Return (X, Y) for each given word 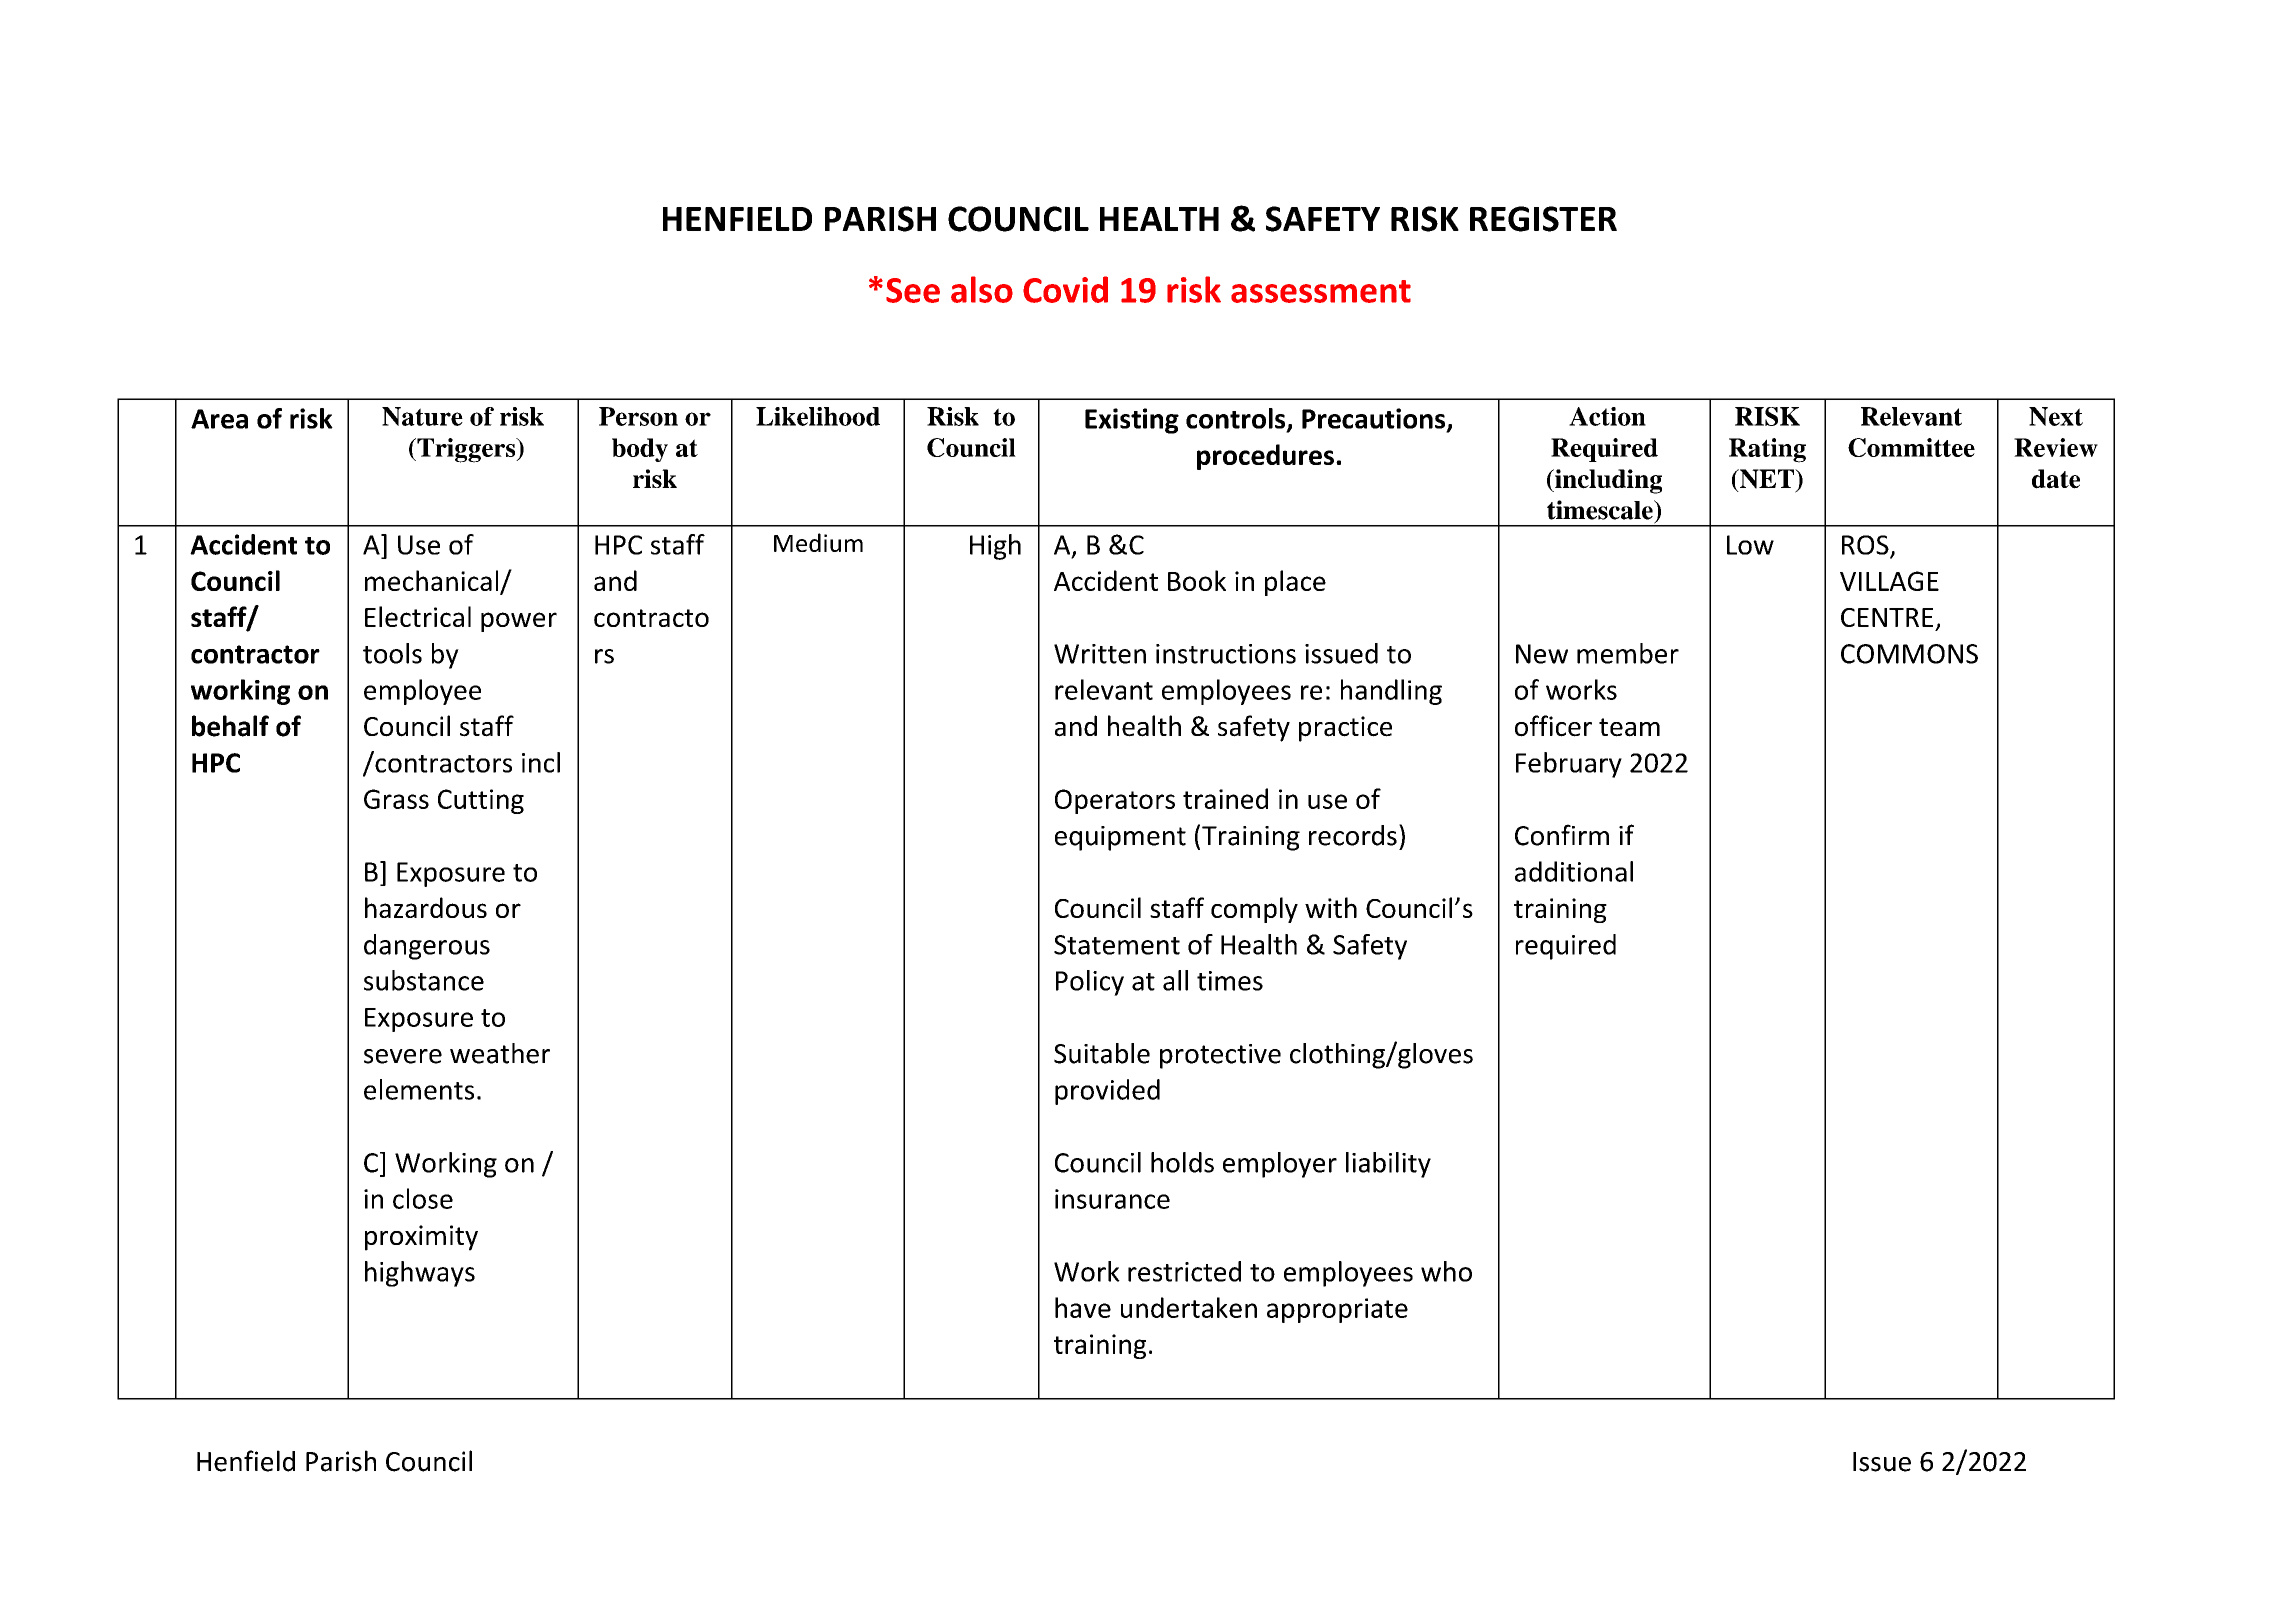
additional (1574, 871)
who (1446, 1271)
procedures (1265, 457)
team (1629, 727)
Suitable (1102, 1053)
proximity (421, 1238)
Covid (1065, 289)
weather (500, 1053)
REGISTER (1543, 219)
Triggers (466, 450)
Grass (396, 799)
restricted (1184, 1271)
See (913, 290)
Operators (1115, 801)
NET (1767, 480)
